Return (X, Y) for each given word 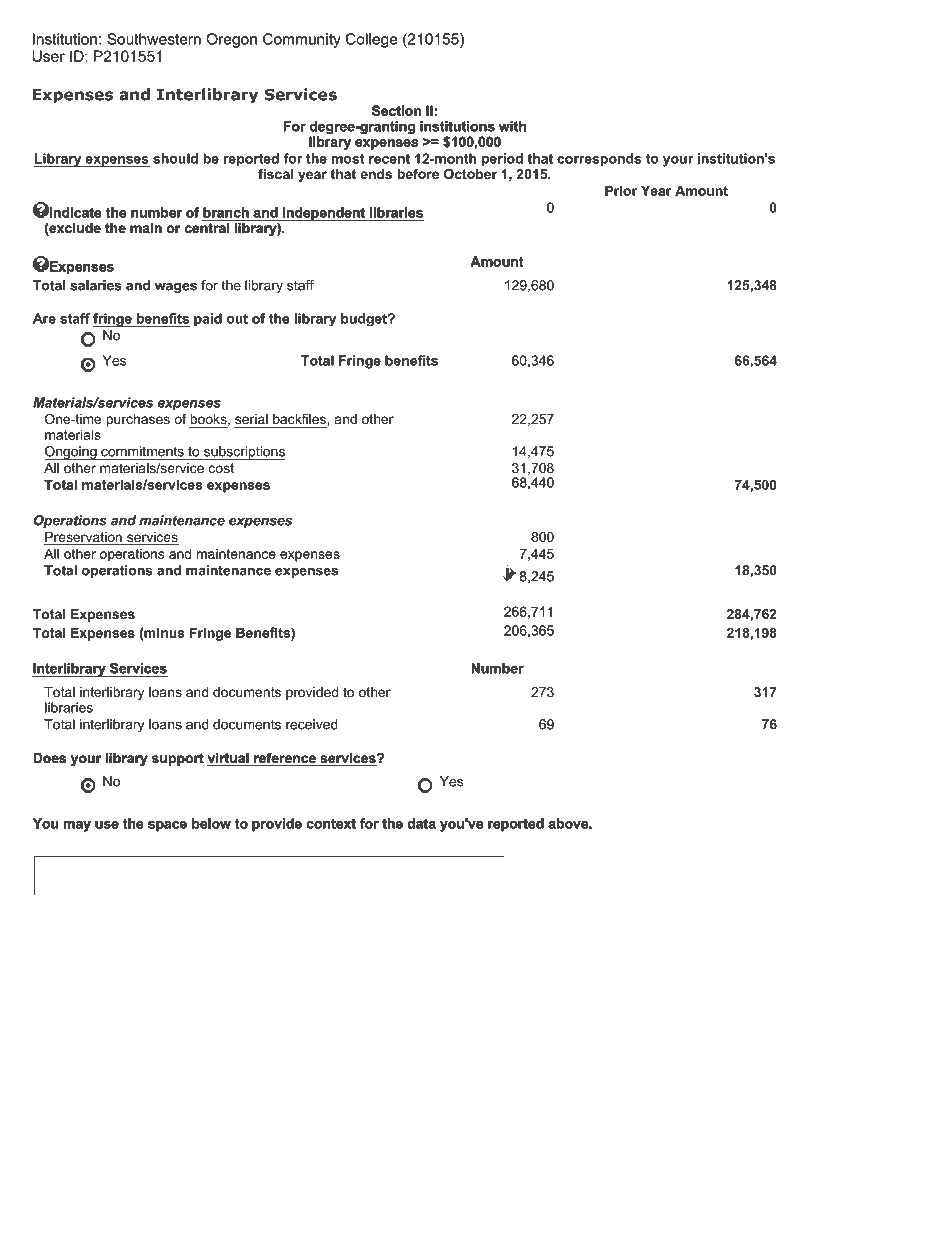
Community (302, 40)
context (331, 824)
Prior (621, 190)
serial (251, 419)
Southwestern (154, 39)
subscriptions (244, 453)
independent (324, 214)
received (312, 724)
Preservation (84, 538)
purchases (138, 420)
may (77, 826)
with (512, 126)
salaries (96, 285)
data (422, 823)
